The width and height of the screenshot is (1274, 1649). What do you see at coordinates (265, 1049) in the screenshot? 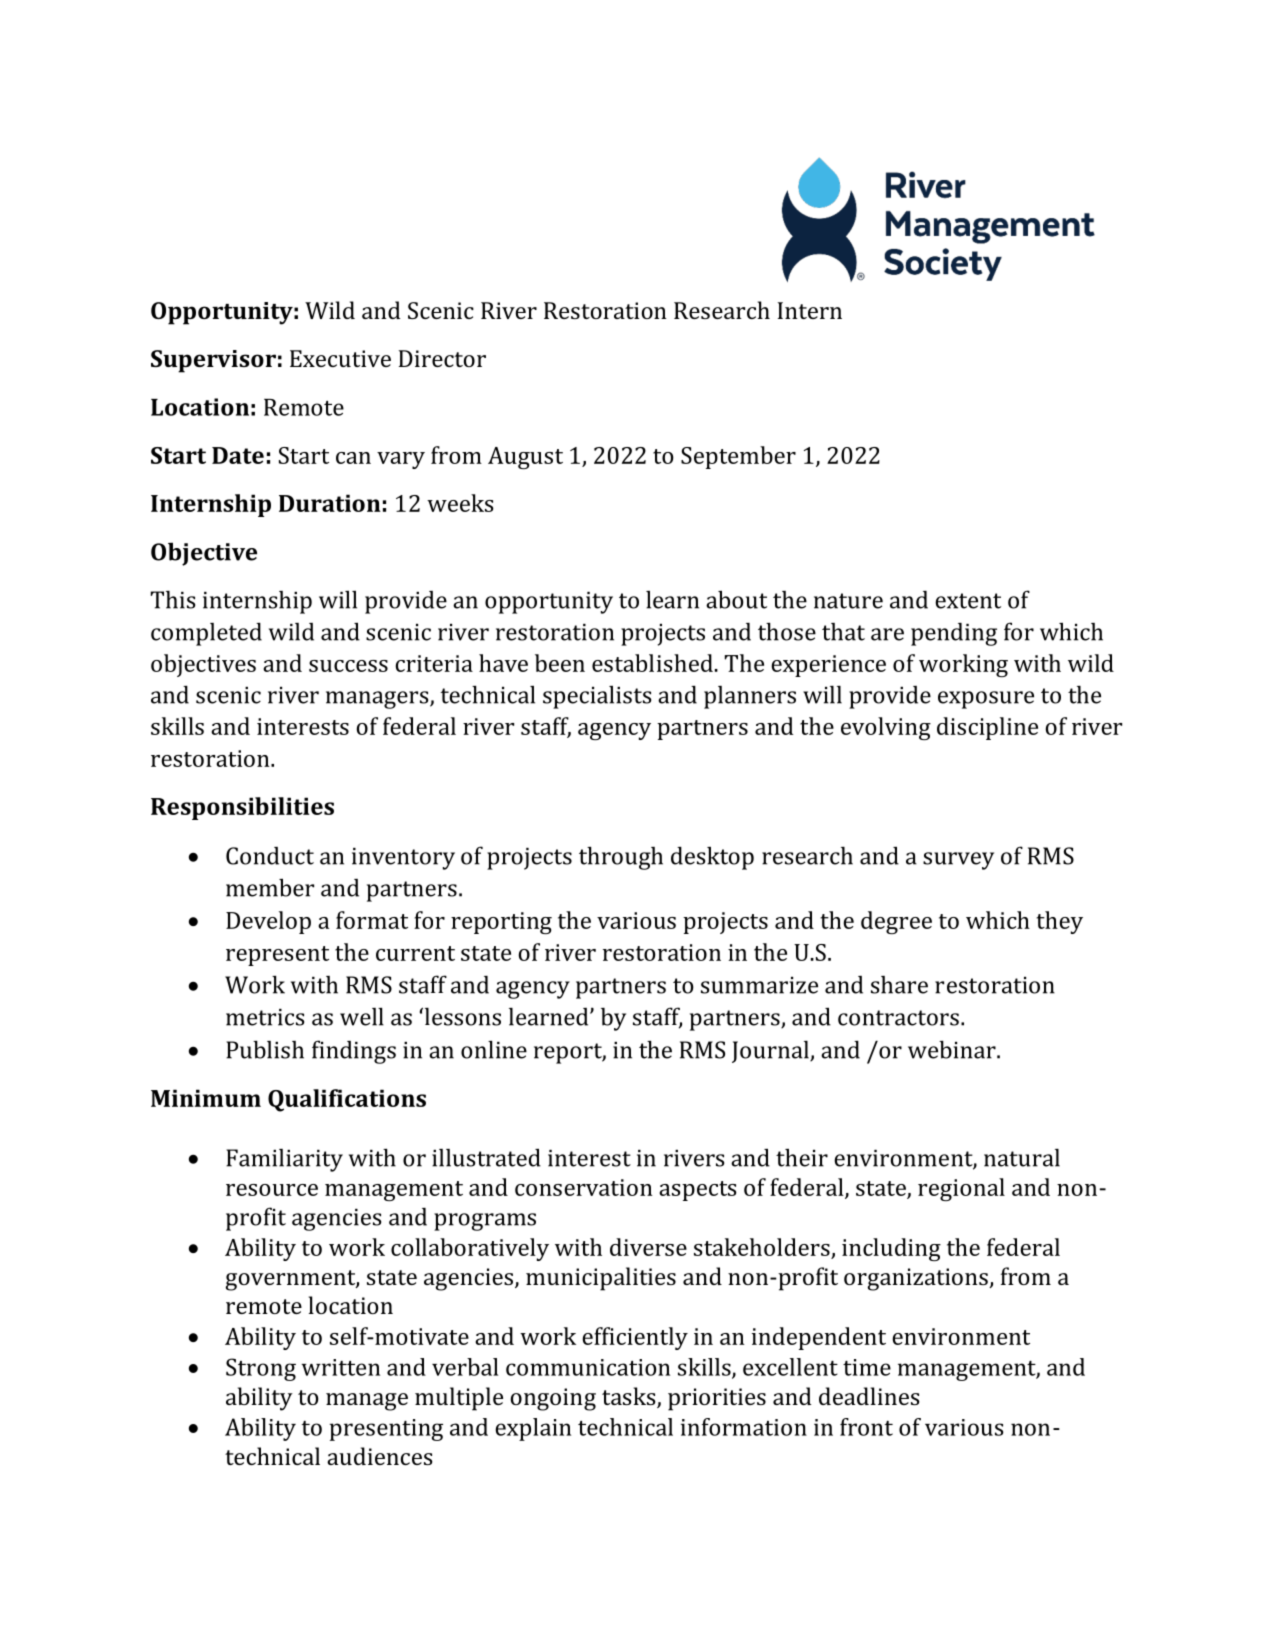
I see `Publish` at bounding box center [265, 1049].
